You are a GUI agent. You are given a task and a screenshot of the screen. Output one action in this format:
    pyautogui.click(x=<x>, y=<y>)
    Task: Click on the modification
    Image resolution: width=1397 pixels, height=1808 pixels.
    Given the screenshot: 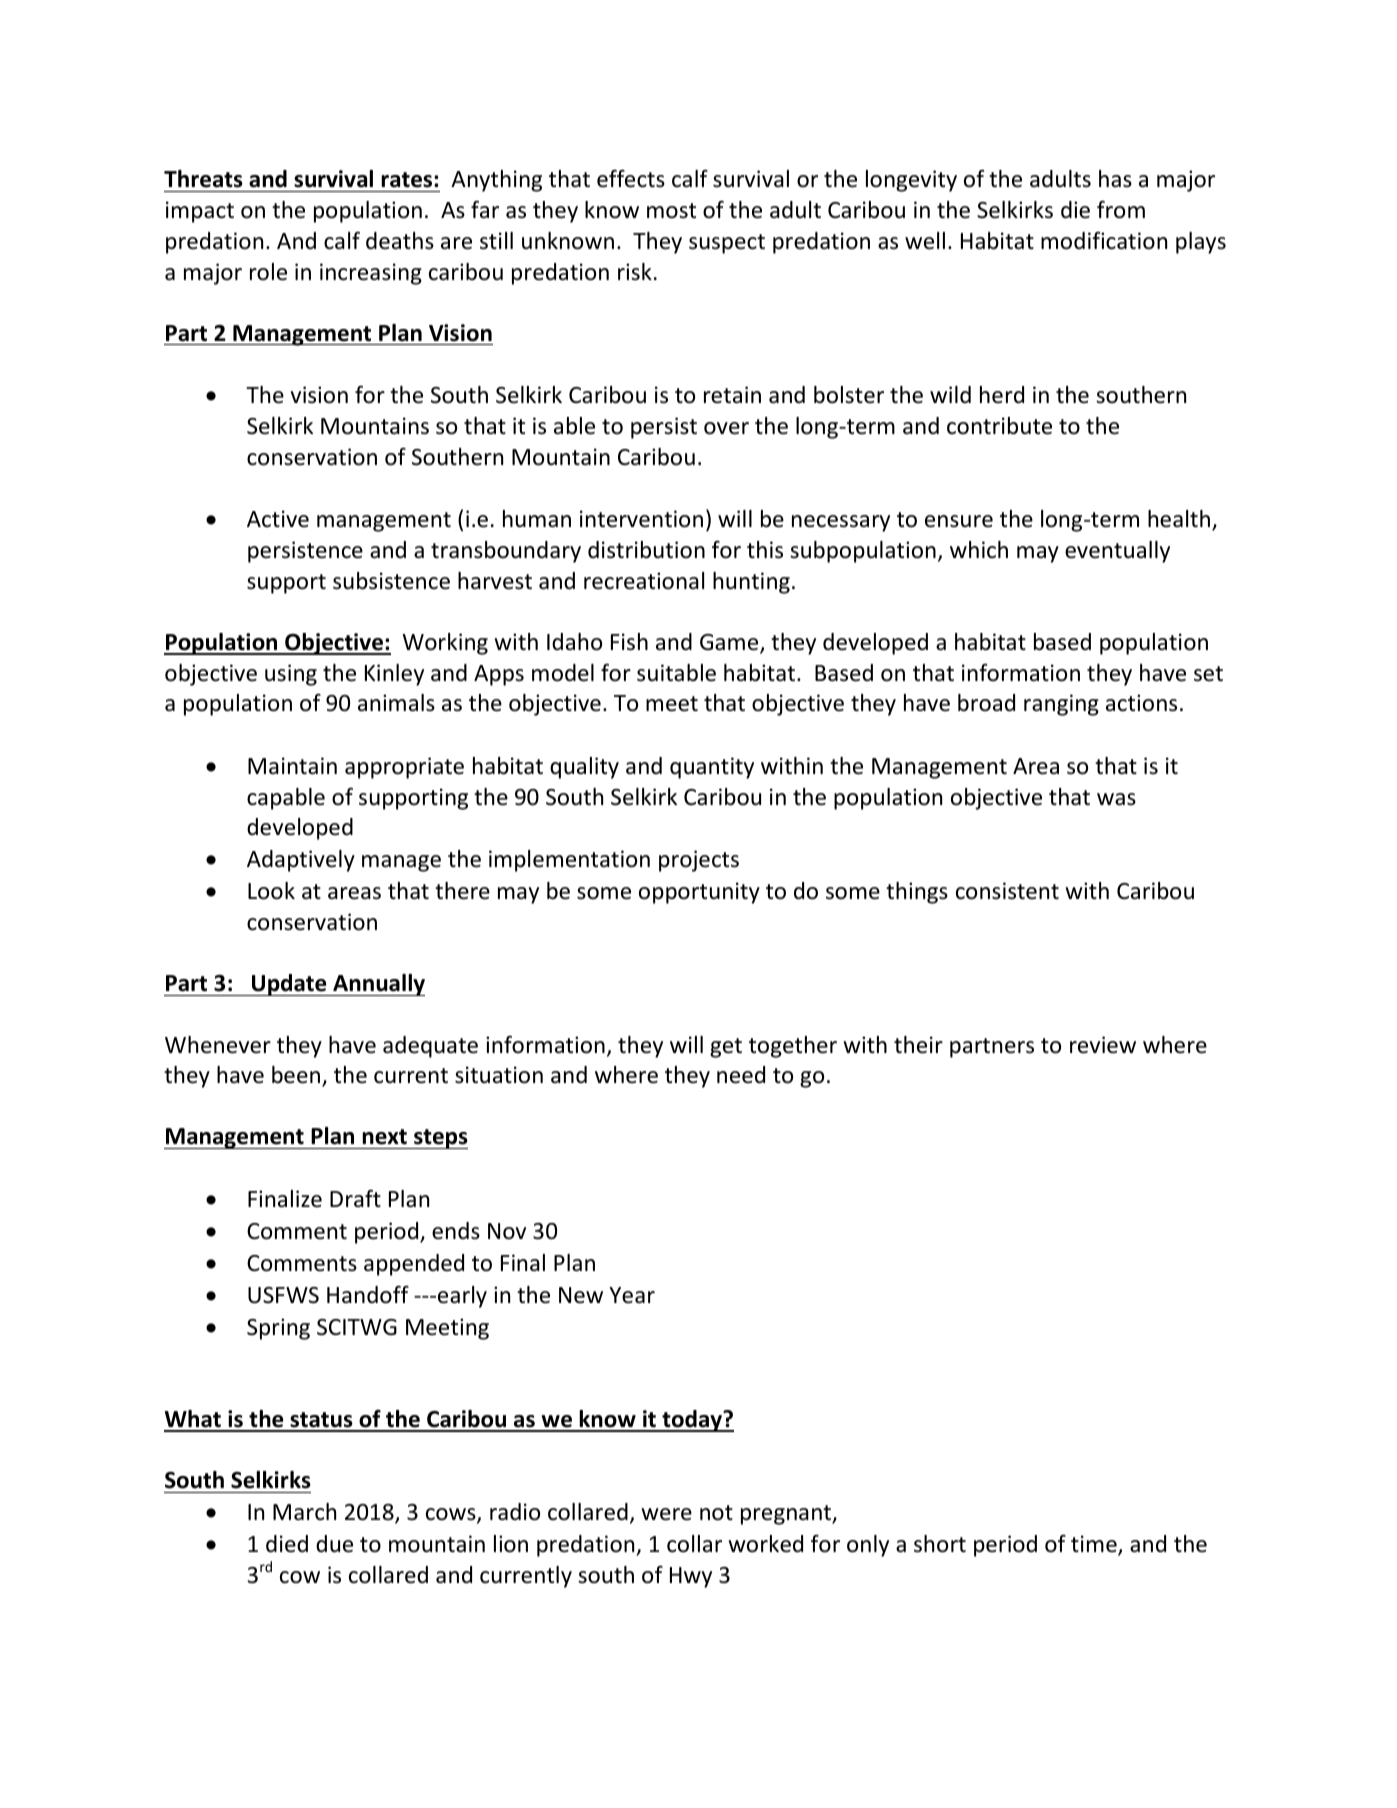 What is the action you would take?
    pyautogui.click(x=1104, y=240)
